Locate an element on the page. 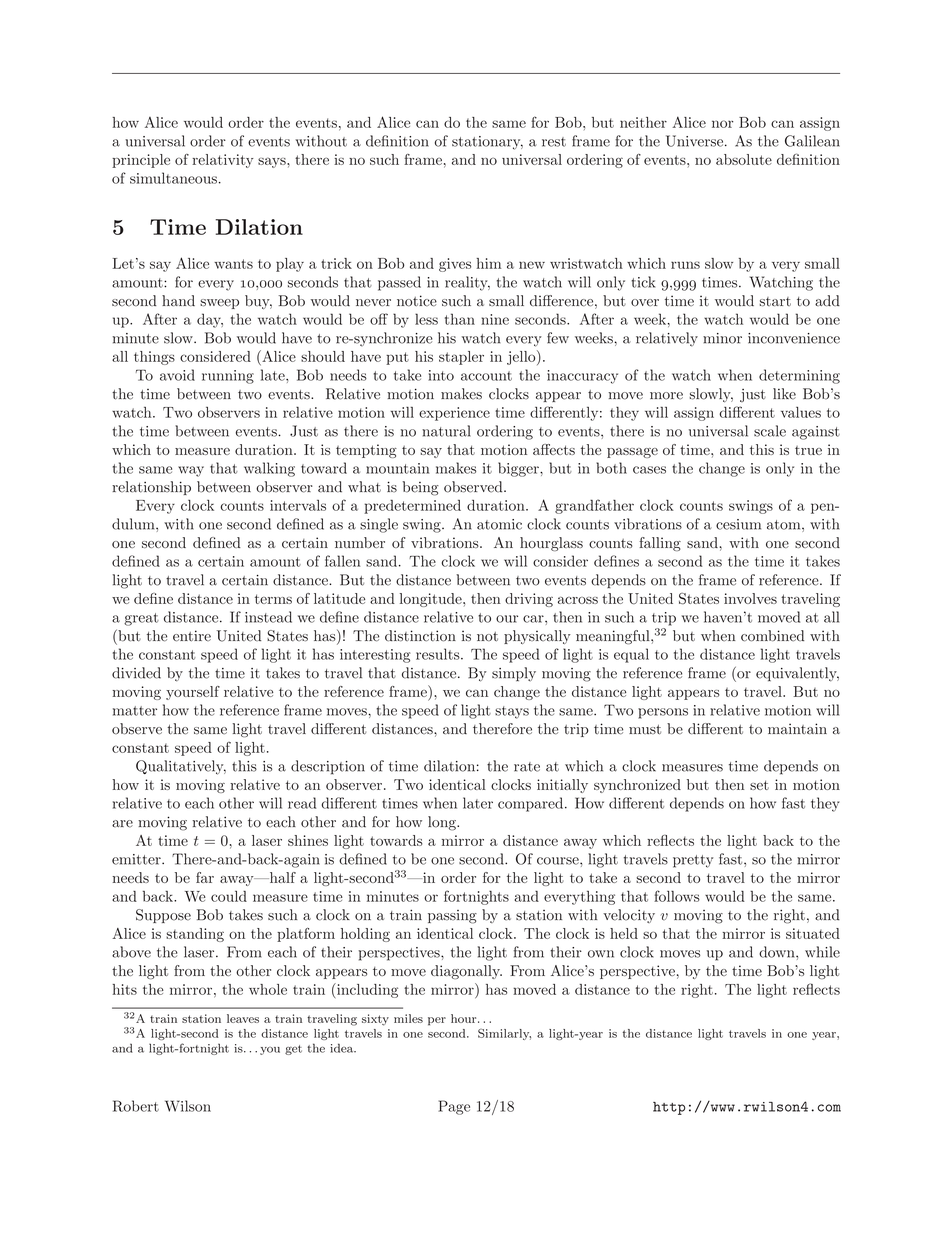 Image resolution: width=952 pixels, height=1233 pixels. involves is located at coordinates (750, 598).
